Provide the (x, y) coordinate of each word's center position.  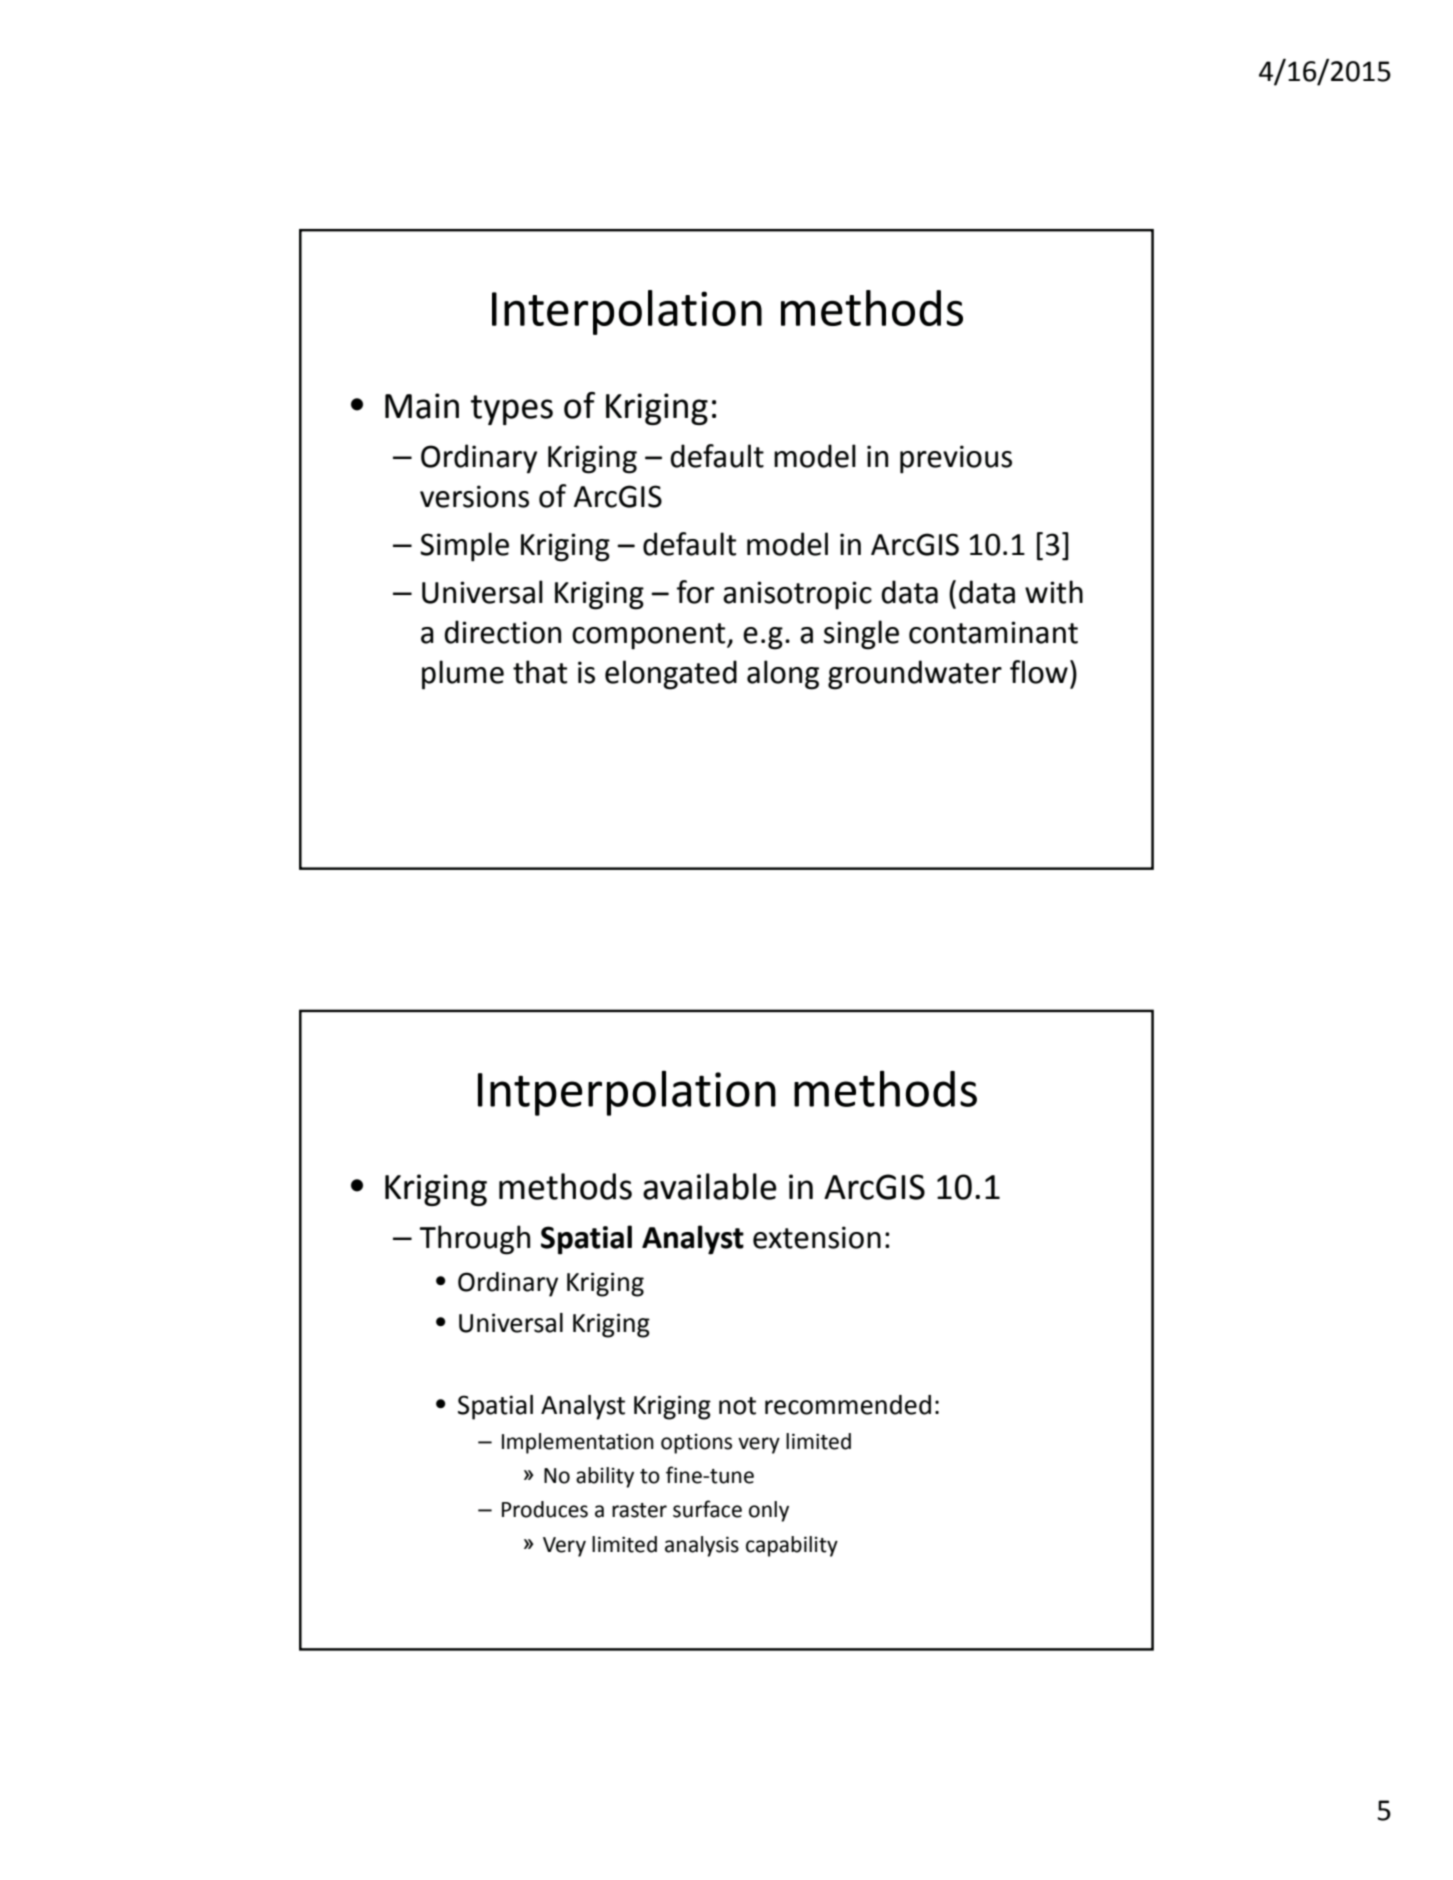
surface (707, 1509)
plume (463, 675)
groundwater (915, 675)
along (783, 675)
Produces (545, 1509)
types (512, 410)
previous (956, 459)
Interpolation (627, 312)
